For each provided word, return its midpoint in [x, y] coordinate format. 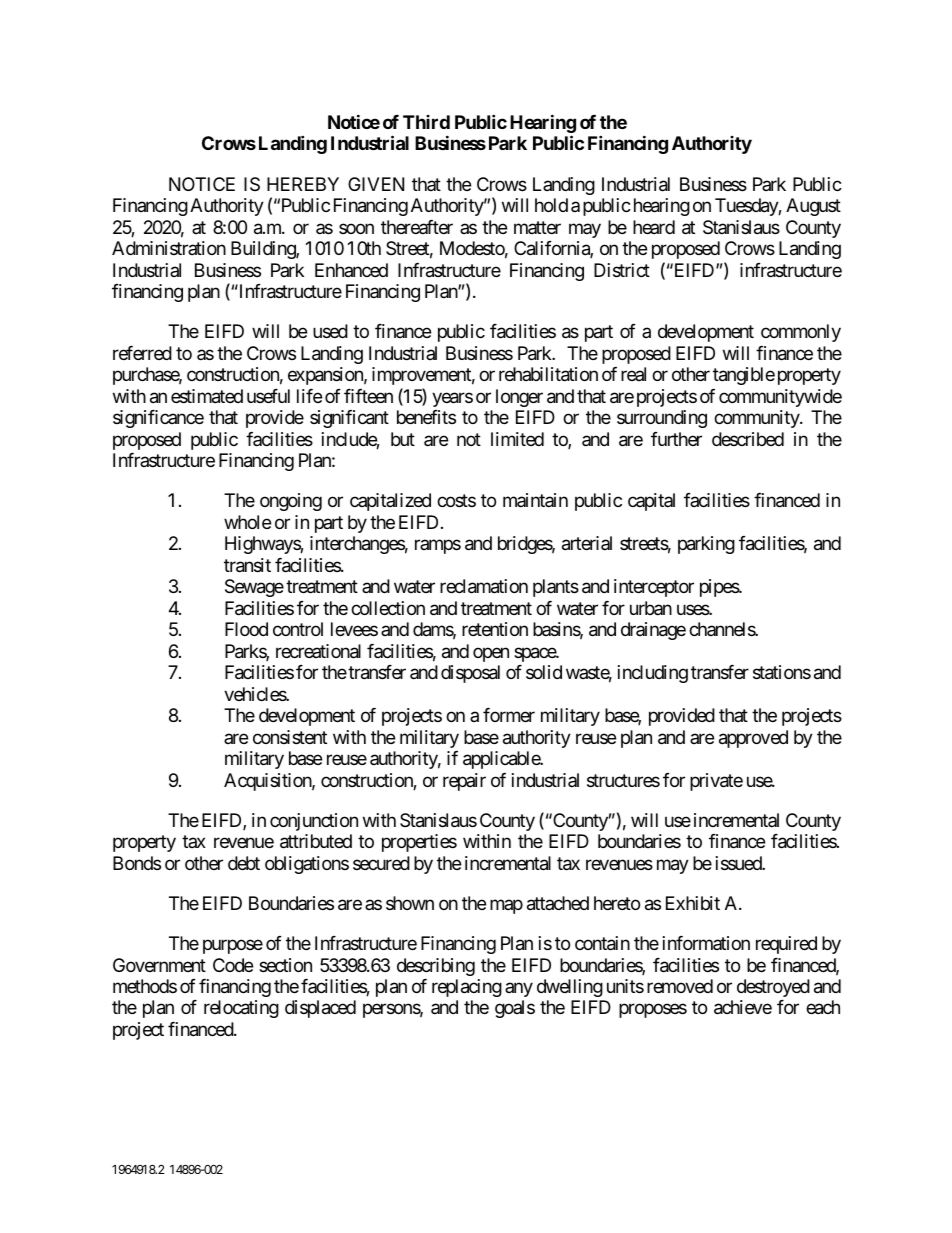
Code [233, 965]
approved [753, 739]
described [748, 439]
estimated [207, 396]
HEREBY [303, 184]
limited [517, 439]
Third [426, 122]
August [813, 207]
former [509, 715]
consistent [290, 737]
